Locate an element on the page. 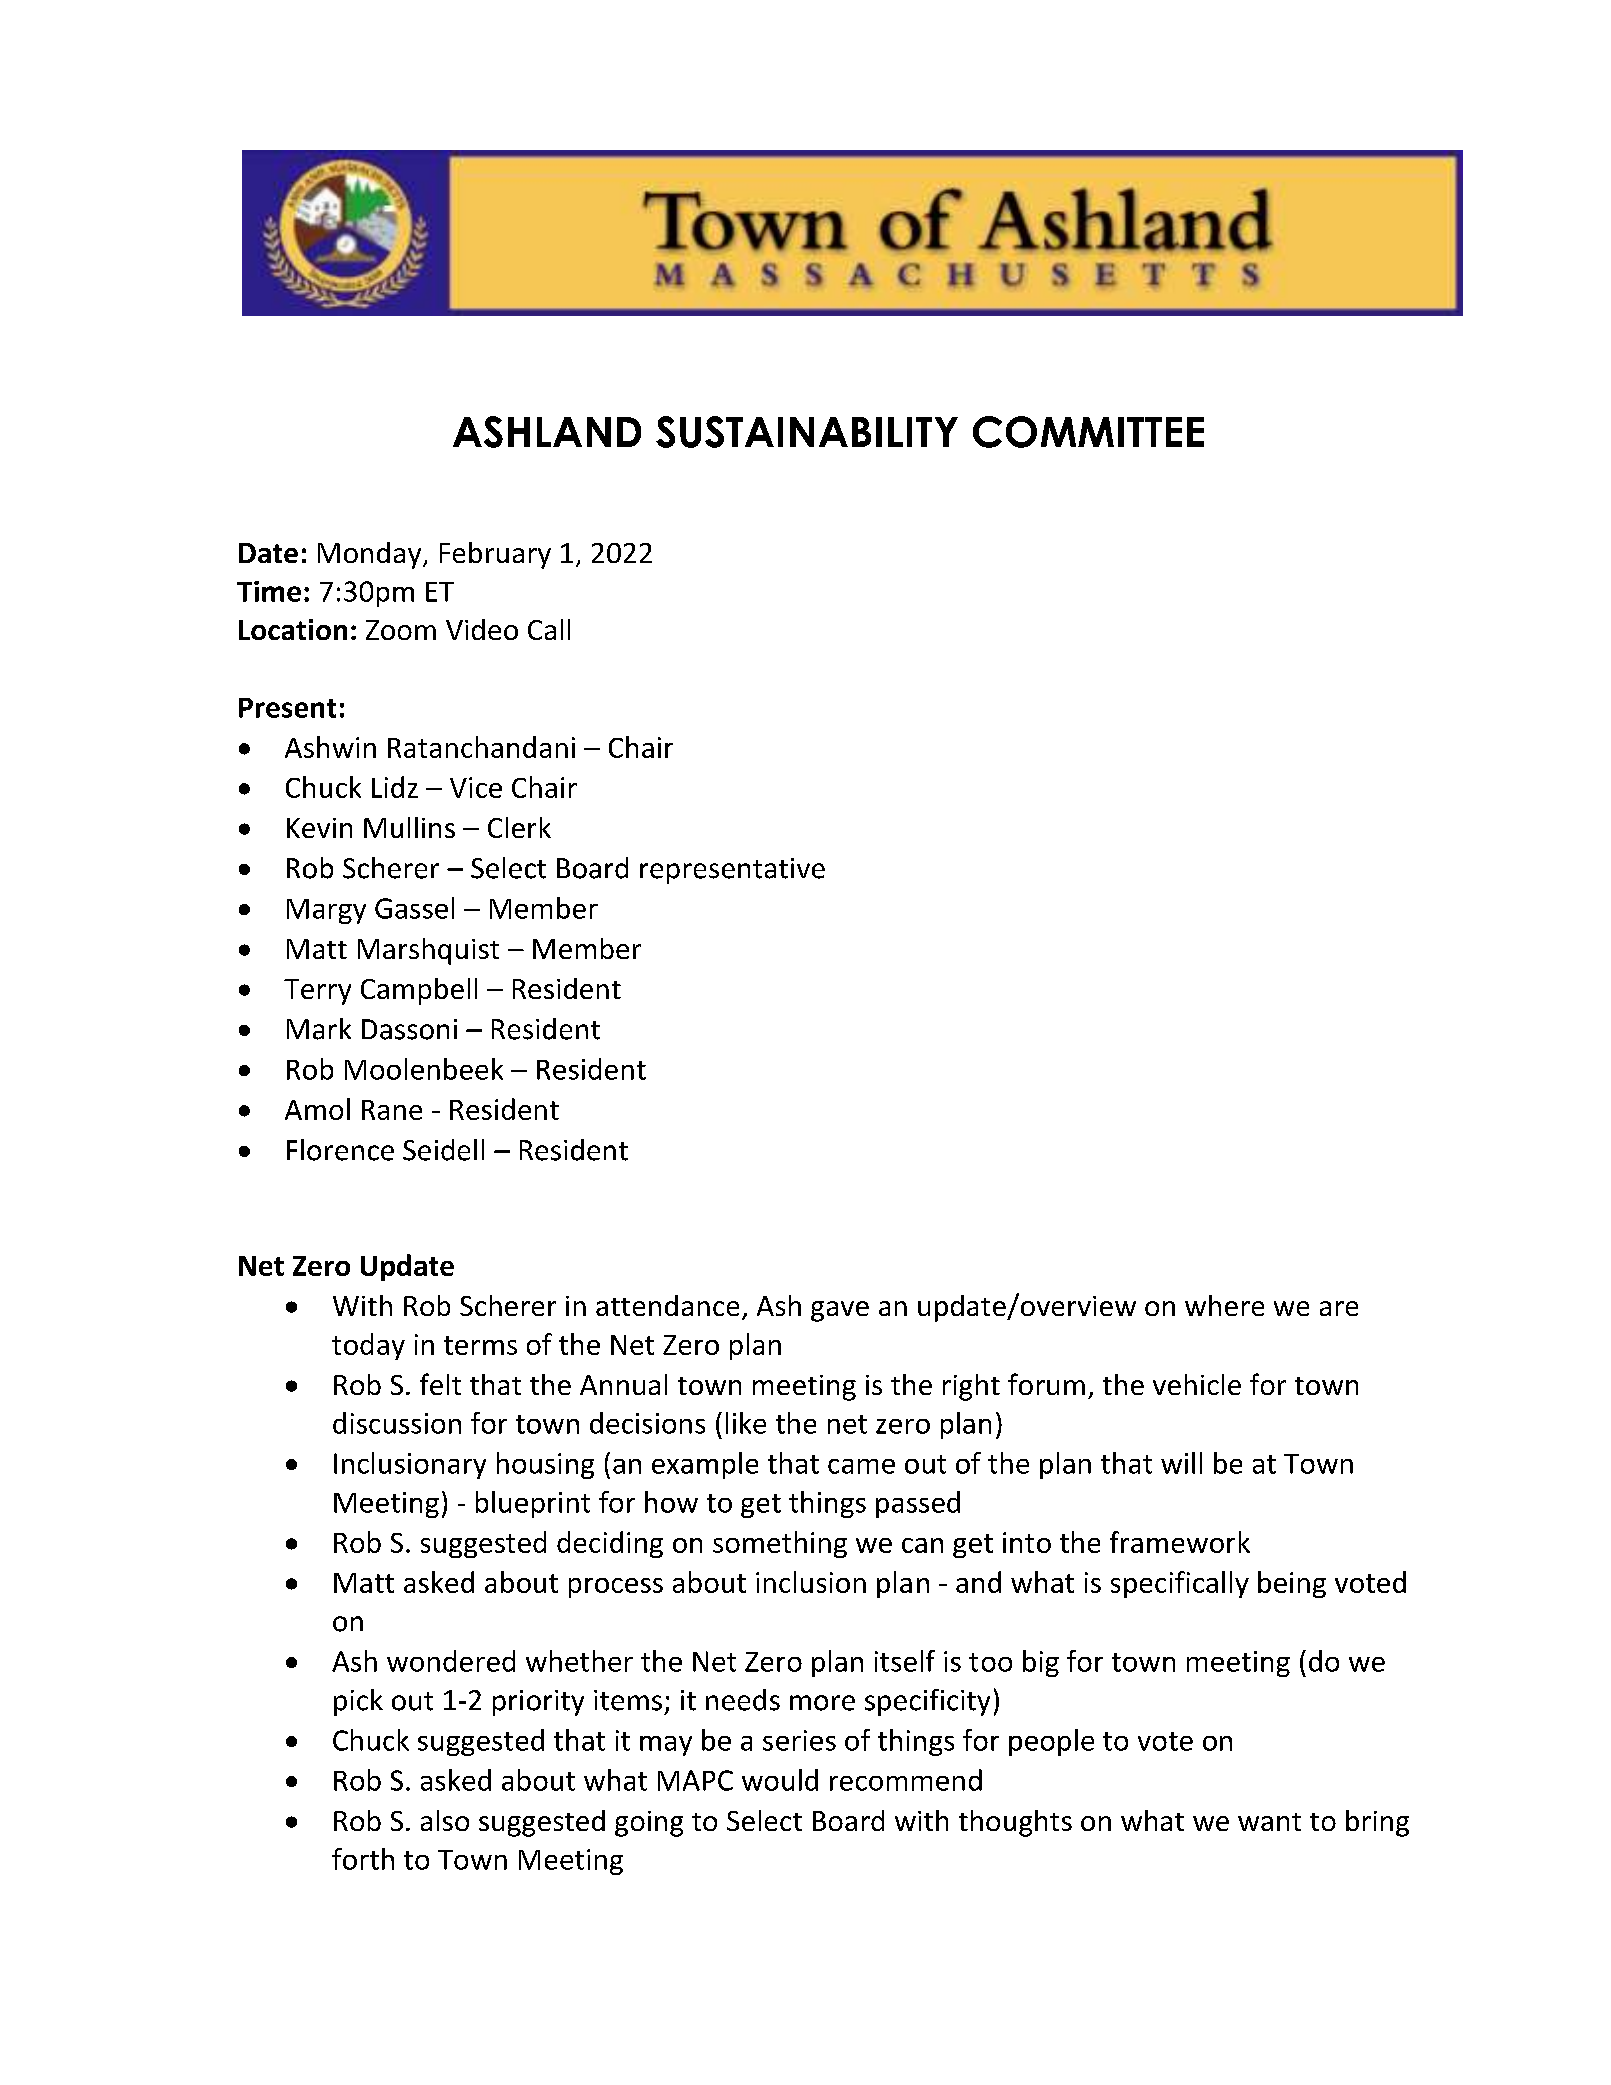  COMMITTEE is located at coordinates (1088, 432).
